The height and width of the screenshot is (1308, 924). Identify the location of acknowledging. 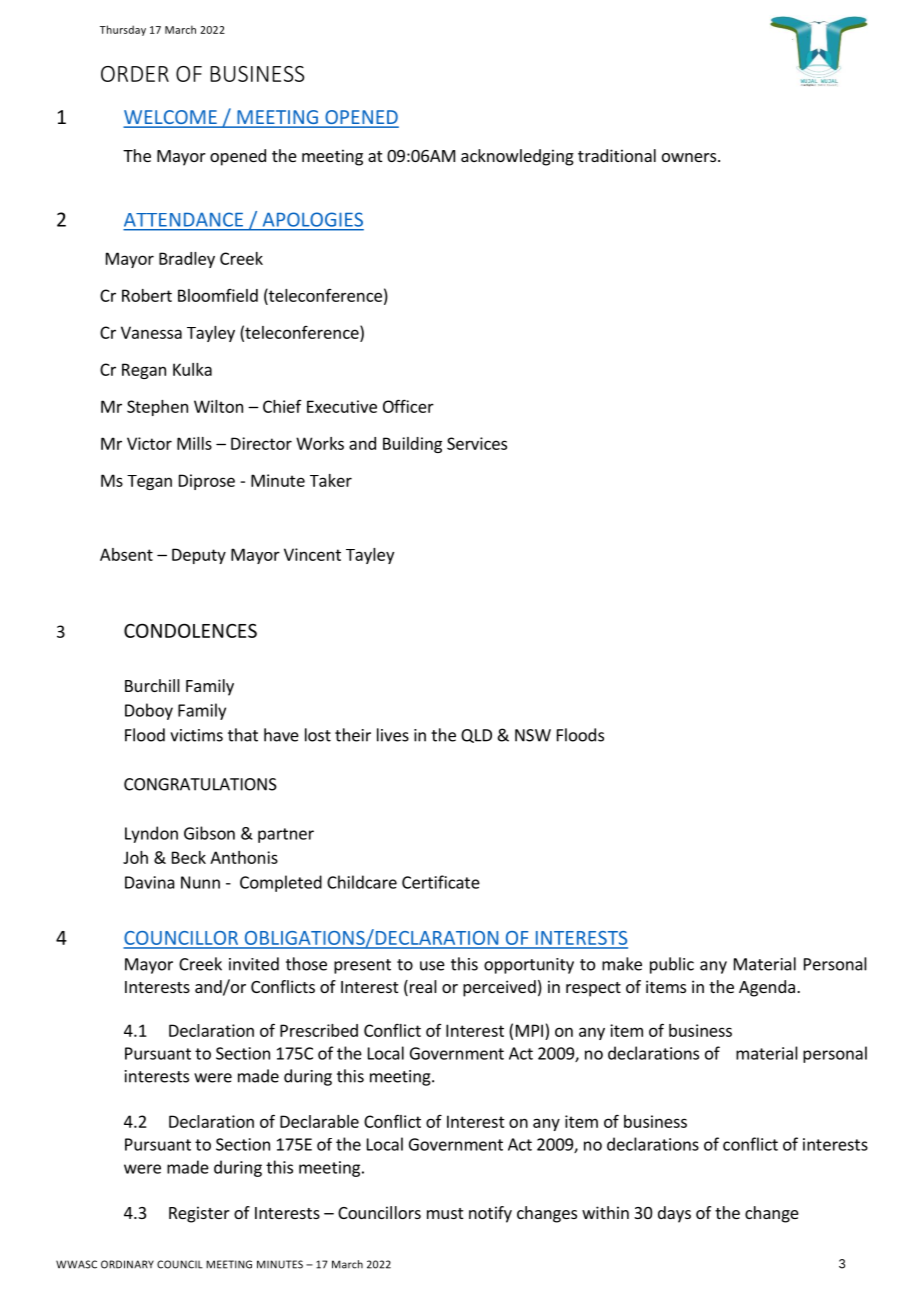
(517, 157).
